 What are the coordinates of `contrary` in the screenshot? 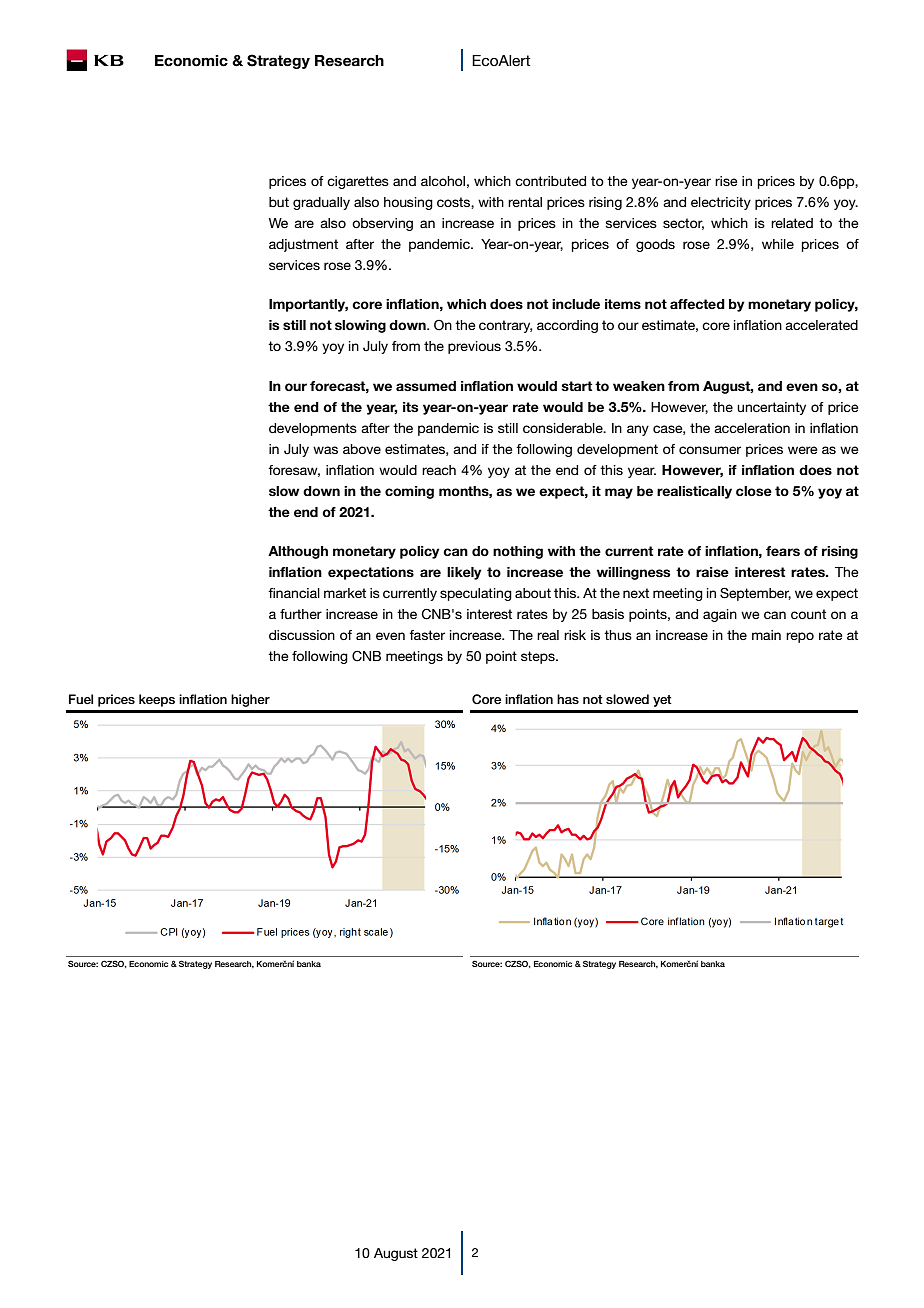 It's located at (505, 326).
